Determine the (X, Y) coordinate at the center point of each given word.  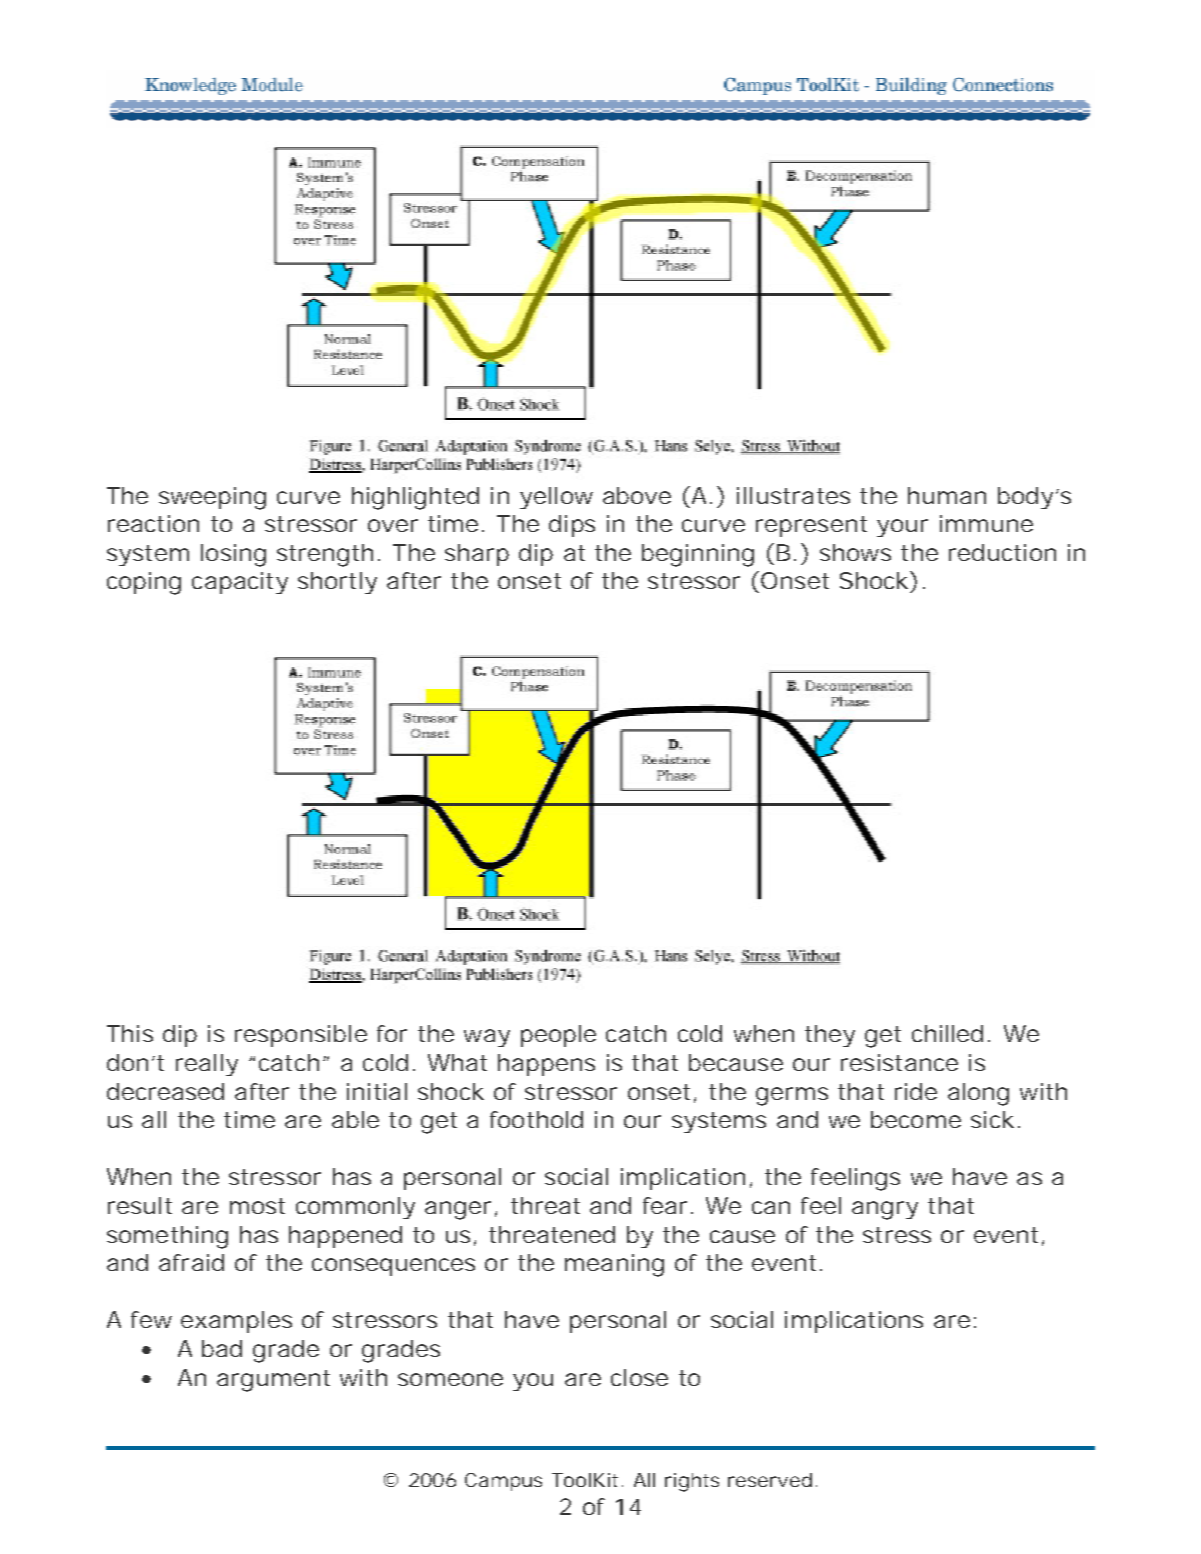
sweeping (212, 498)
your (902, 528)
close (639, 1377)
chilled (951, 1033)
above (637, 495)
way (487, 1038)
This (130, 1033)
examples (236, 1322)
